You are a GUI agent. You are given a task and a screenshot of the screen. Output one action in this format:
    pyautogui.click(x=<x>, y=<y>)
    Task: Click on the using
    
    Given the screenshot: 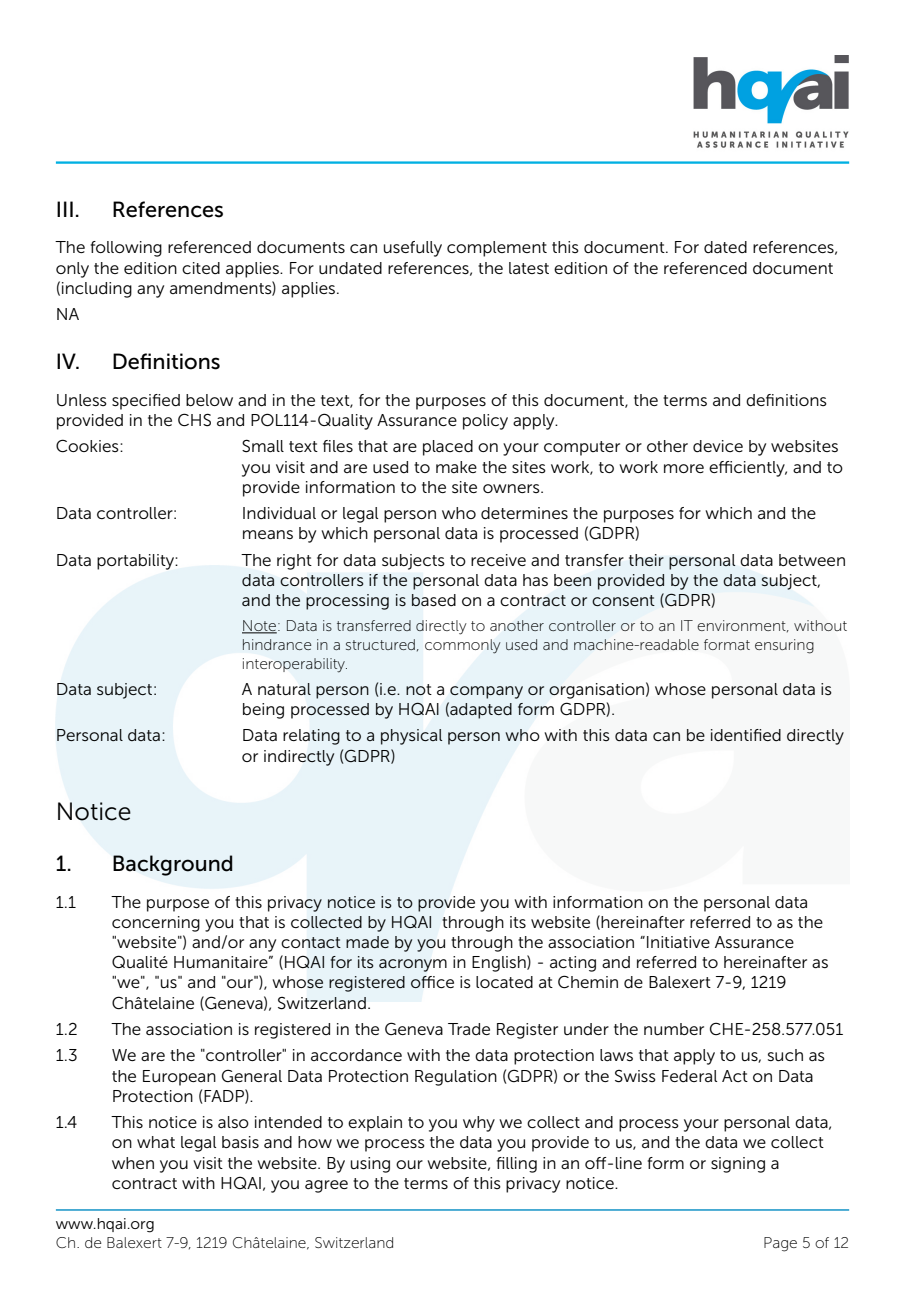 What is the action you would take?
    pyautogui.click(x=370, y=1165)
